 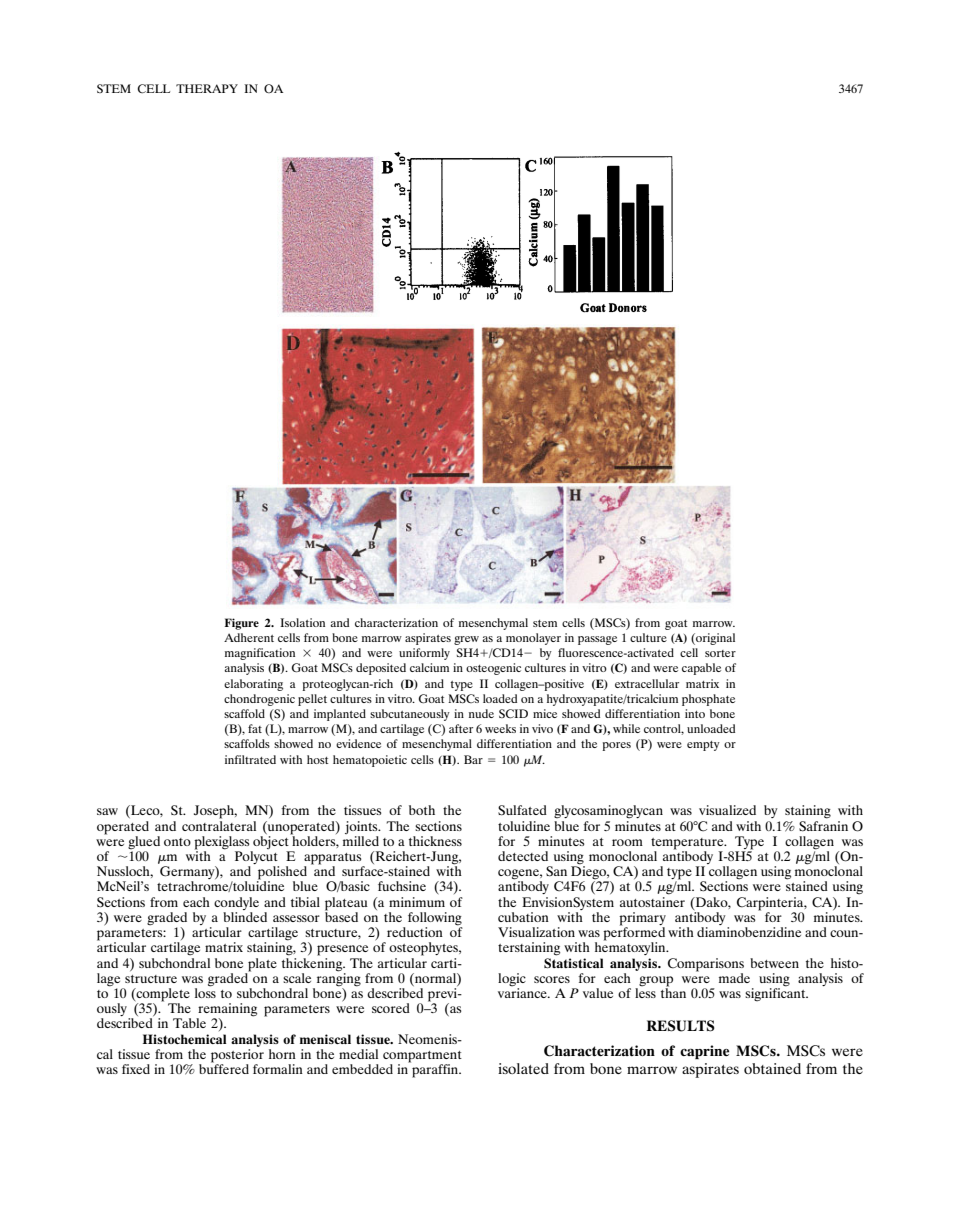 I want to click on infiltrated, so click(x=250, y=759).
